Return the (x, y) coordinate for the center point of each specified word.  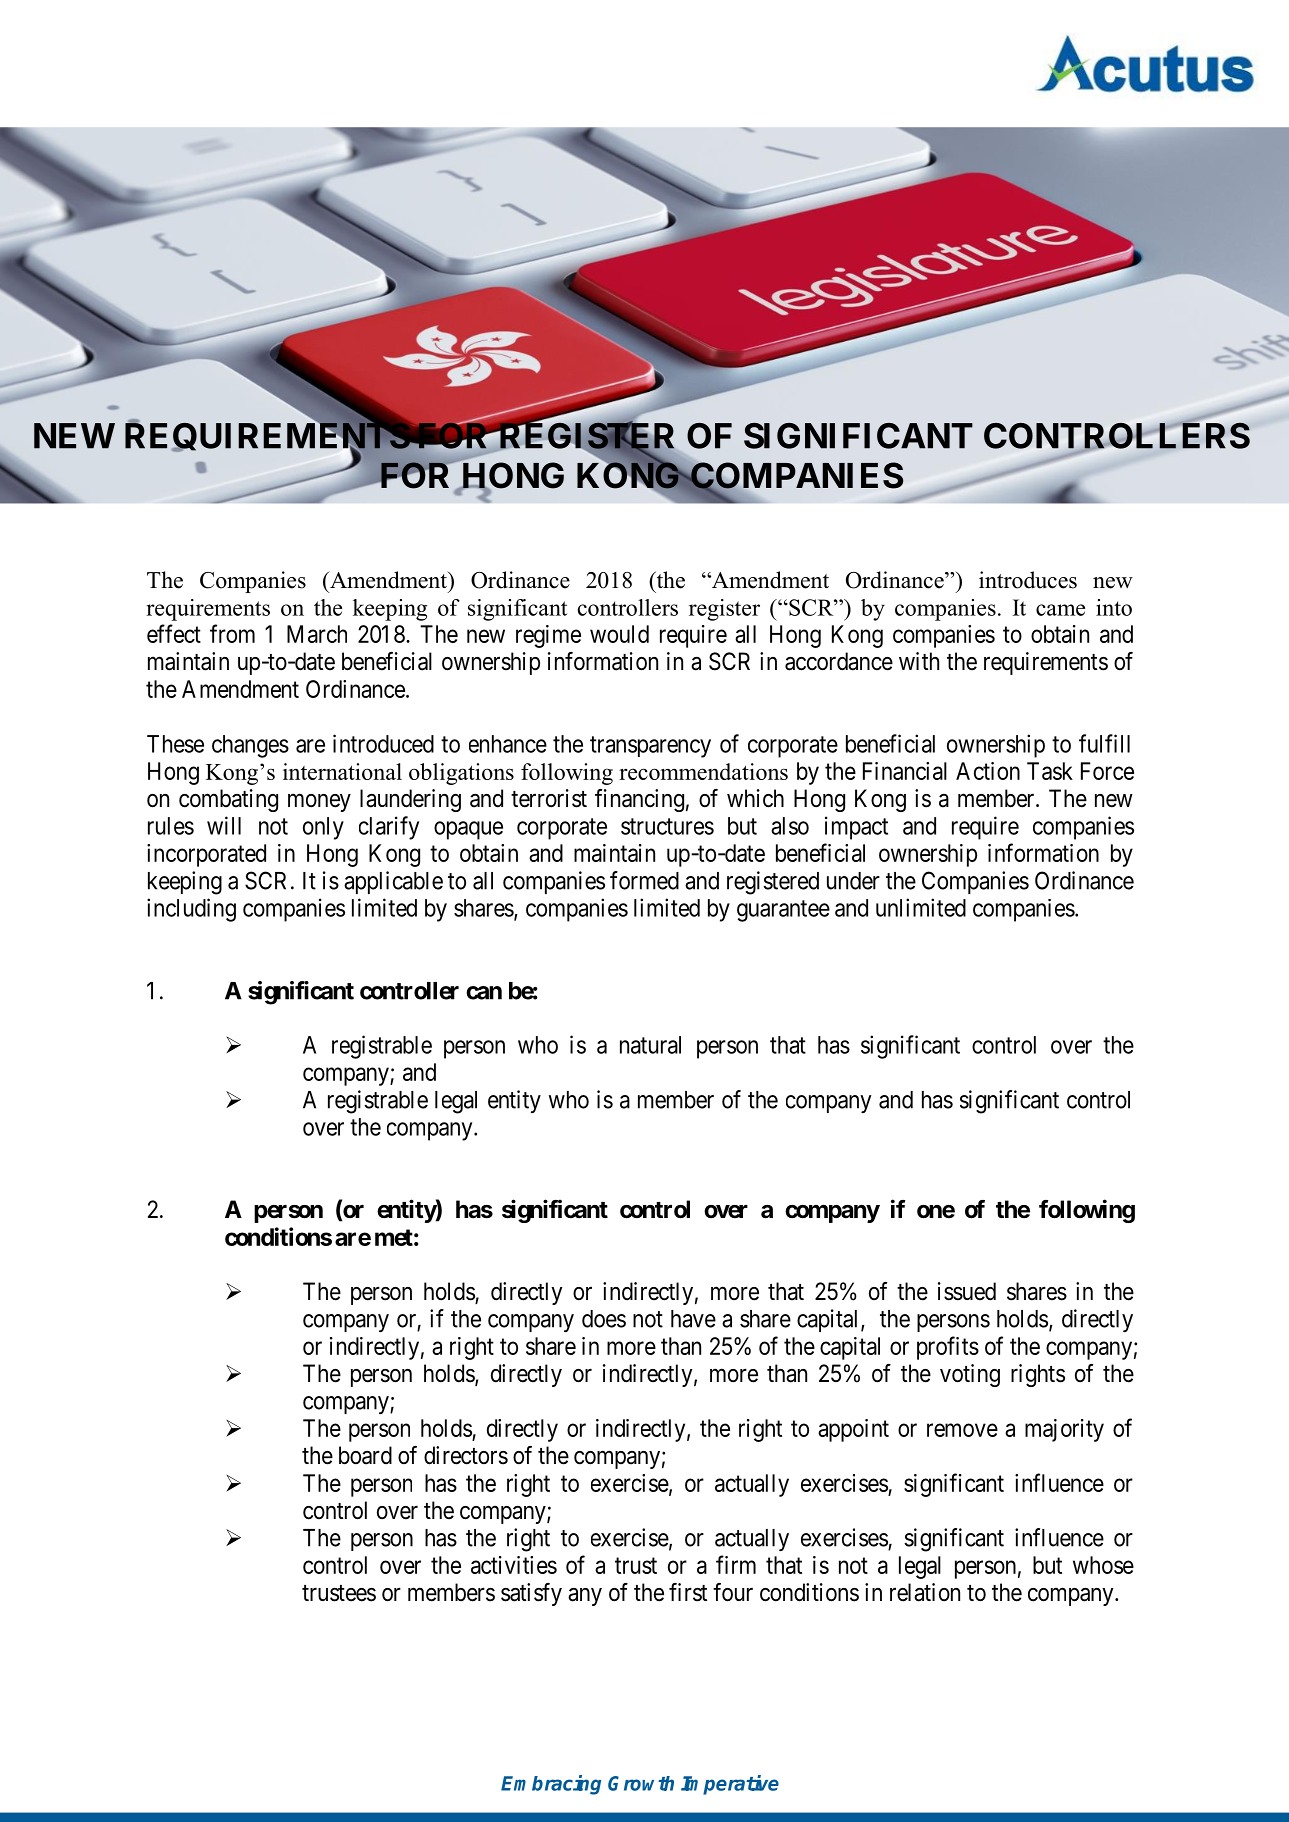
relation (925, 1592)
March (317, 634)
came (1060, 610)
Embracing (551, 1785)
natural (650, 1045)
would (619, 634)
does (604, 1319)
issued (967, 1291)
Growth (641, 1783)
